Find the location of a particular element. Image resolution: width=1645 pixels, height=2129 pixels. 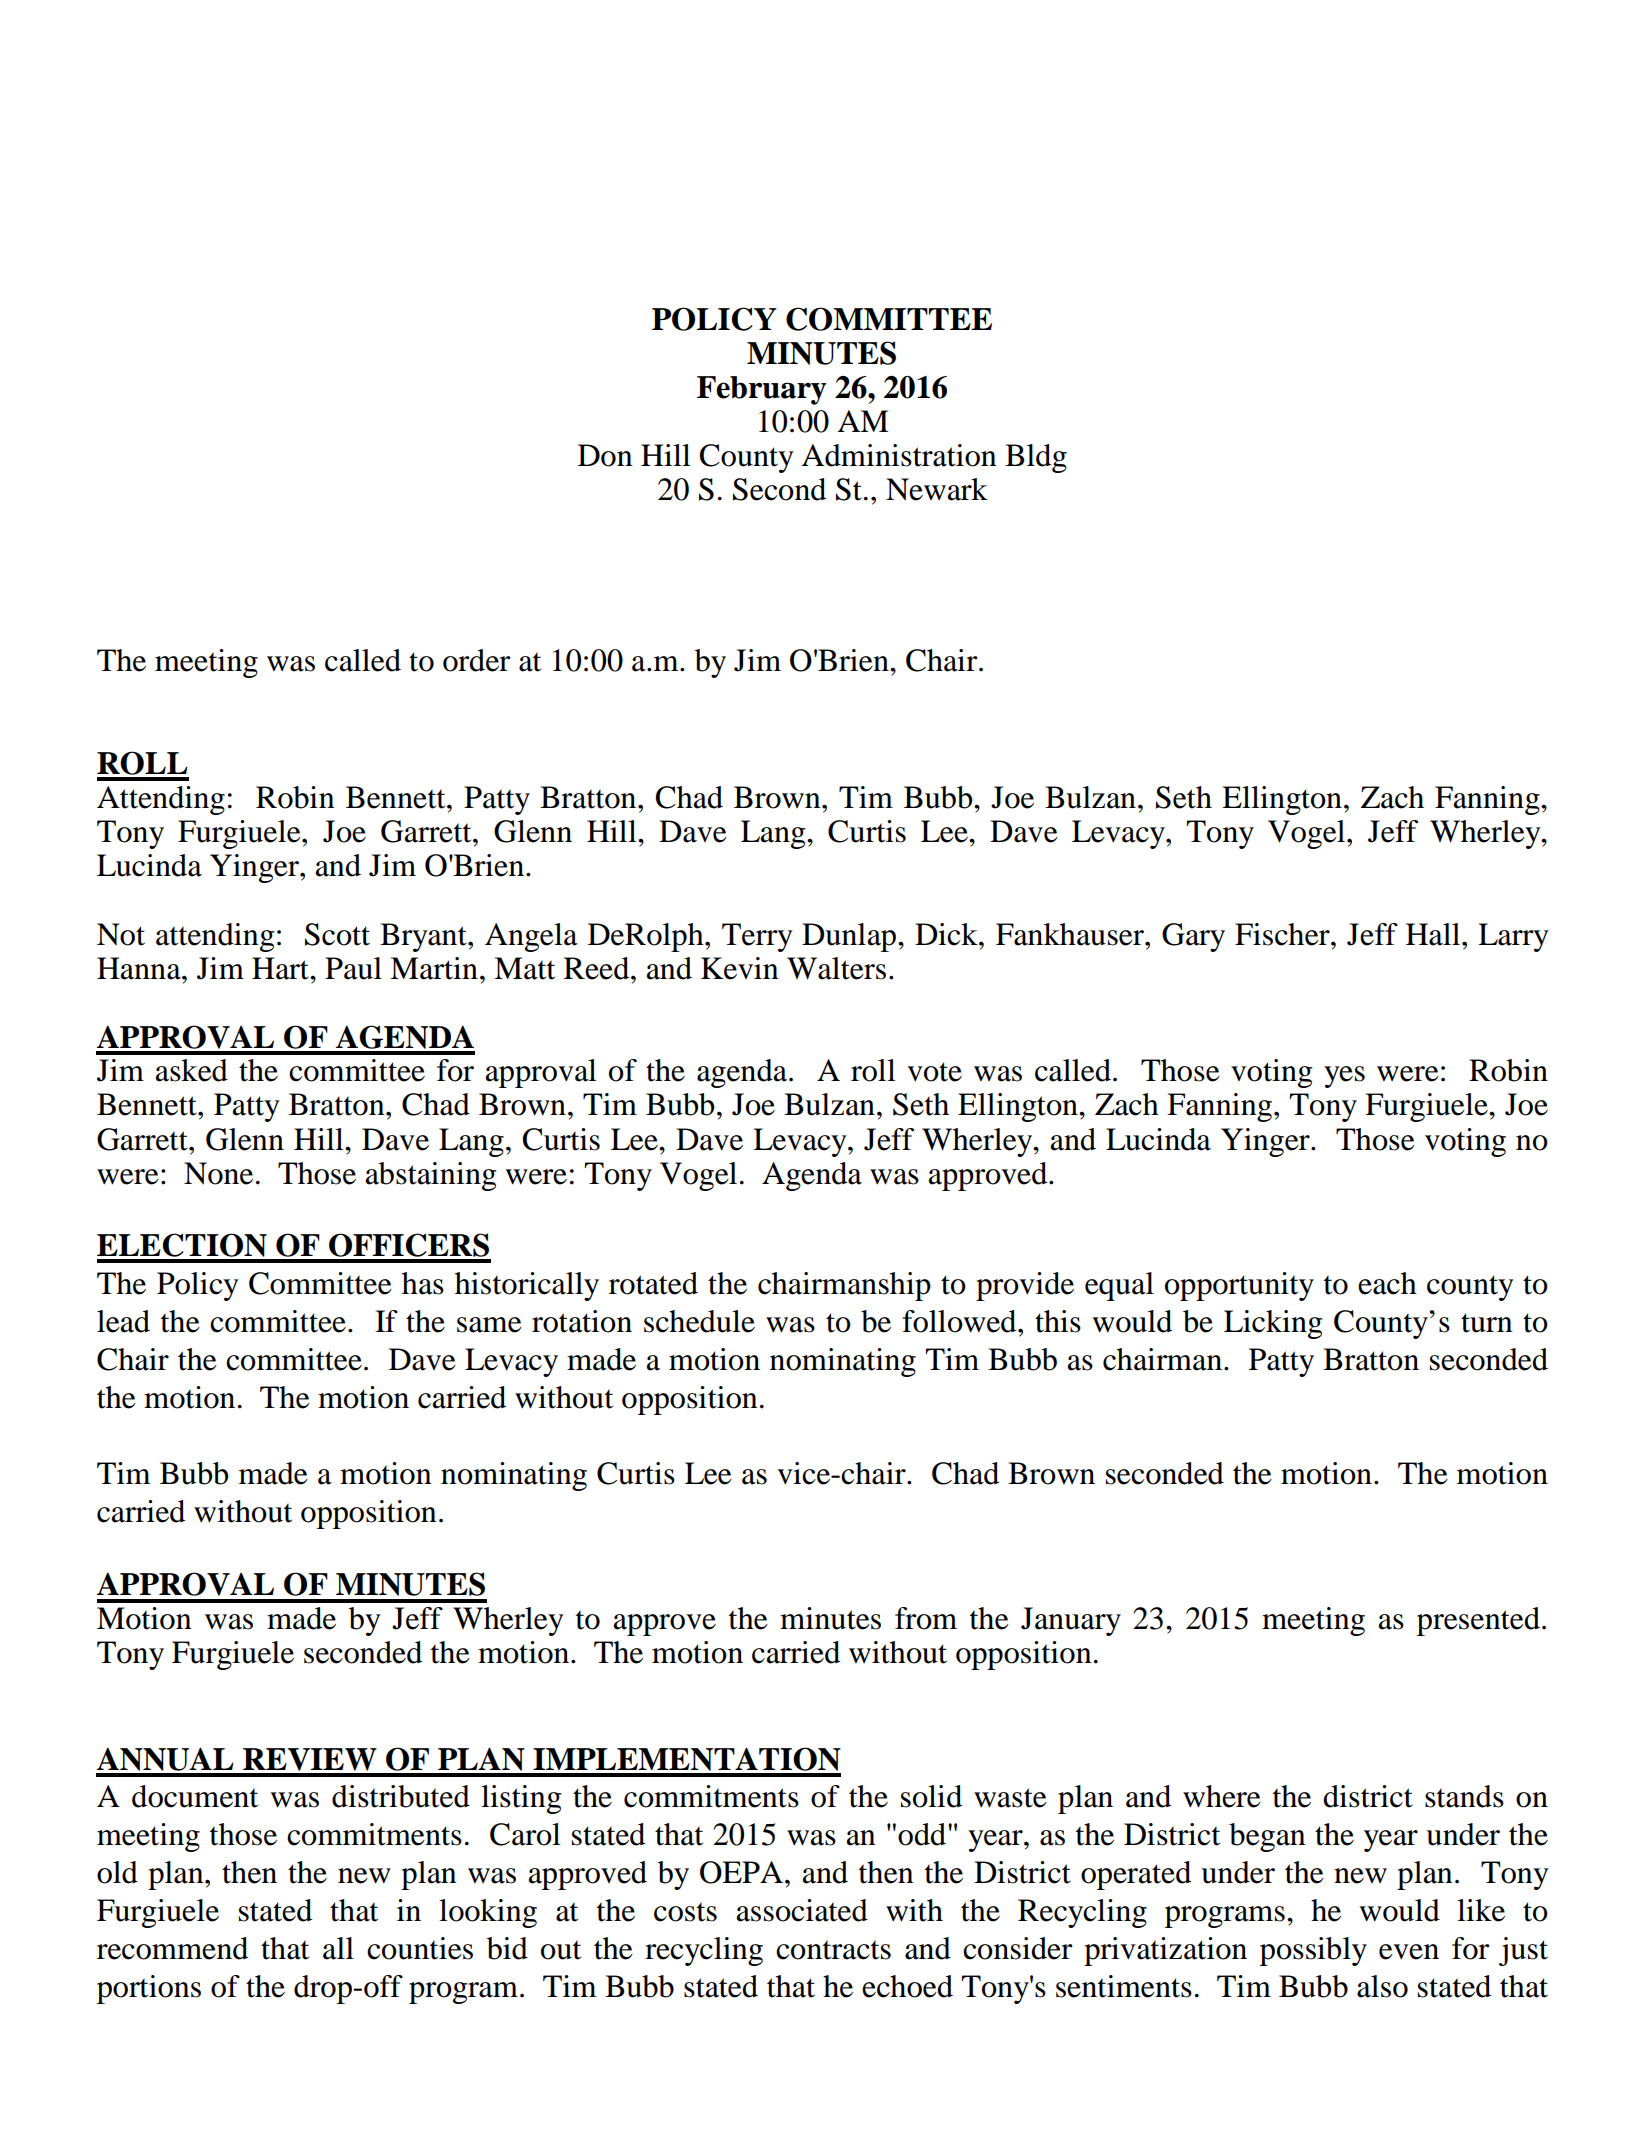

Don is located at coordinates (605, 455).
